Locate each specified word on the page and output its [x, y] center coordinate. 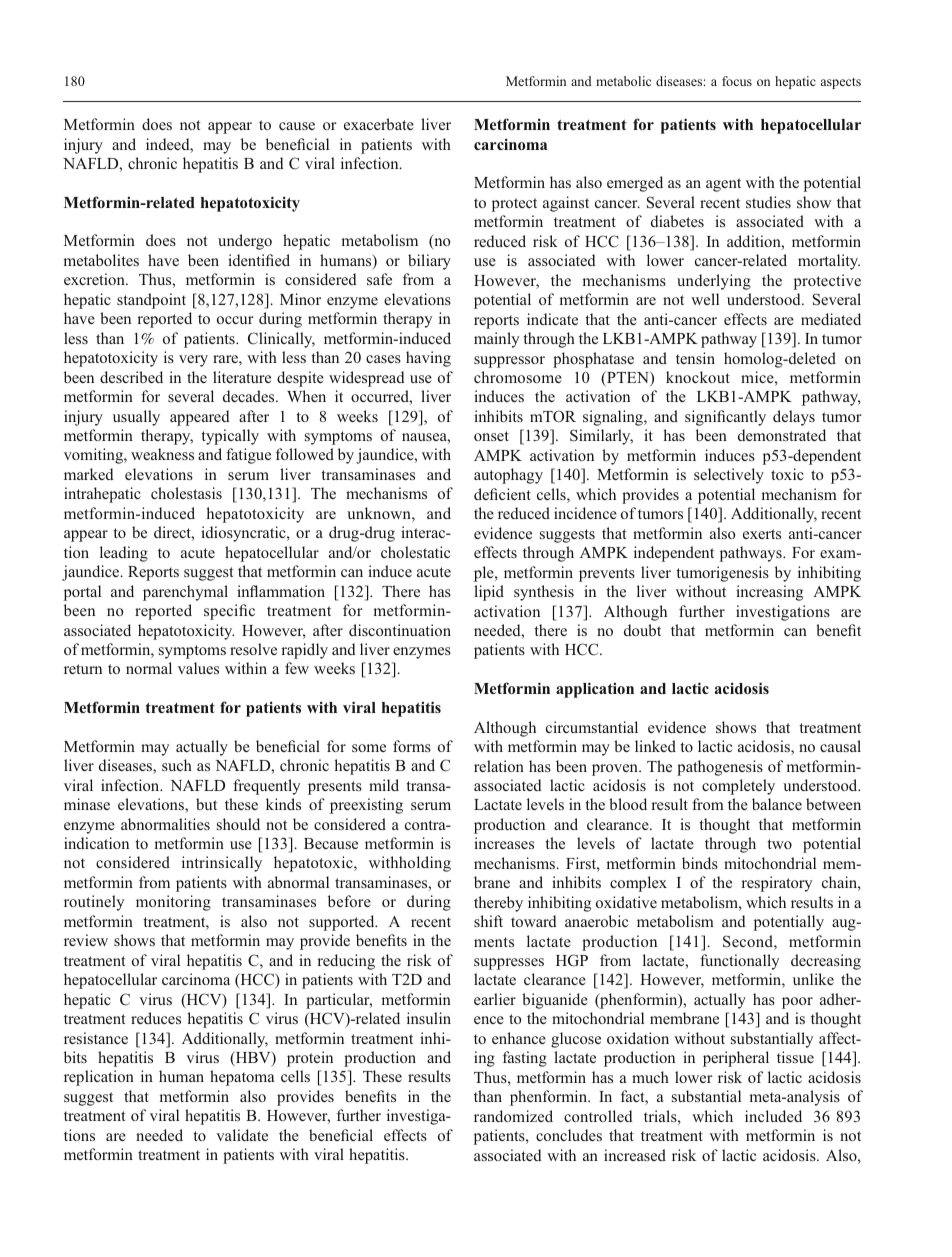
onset [491, 436]
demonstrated [782, 435]
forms [412, 746]
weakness [162, 454]
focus [737, 81]
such [177, 765]
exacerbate [379, 124]
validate [242, 1135]
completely [738, 787]
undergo [245, 242]
